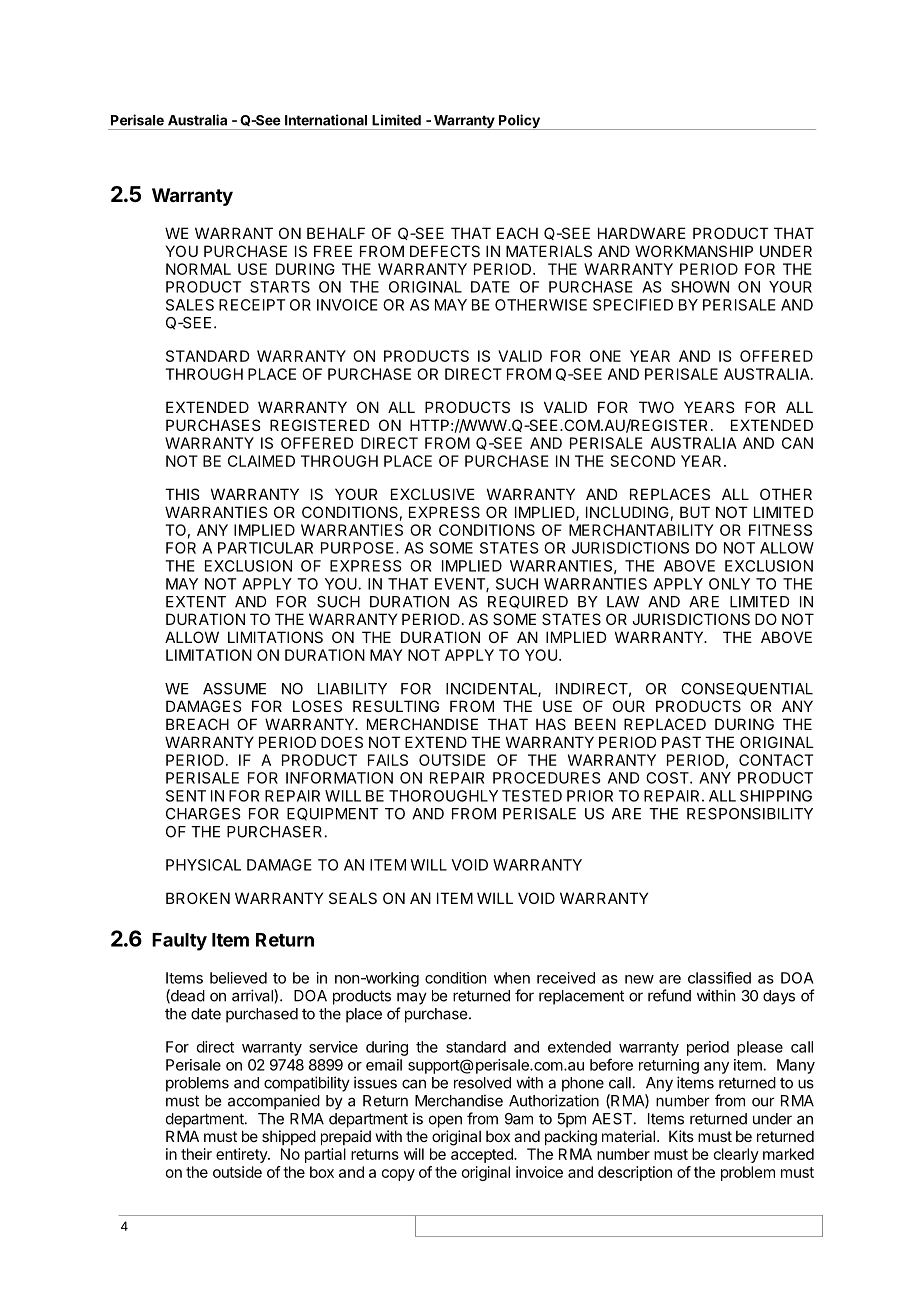 This screenshot has width=924, height=1308. I want to click on Policy, so click(519, 122).
